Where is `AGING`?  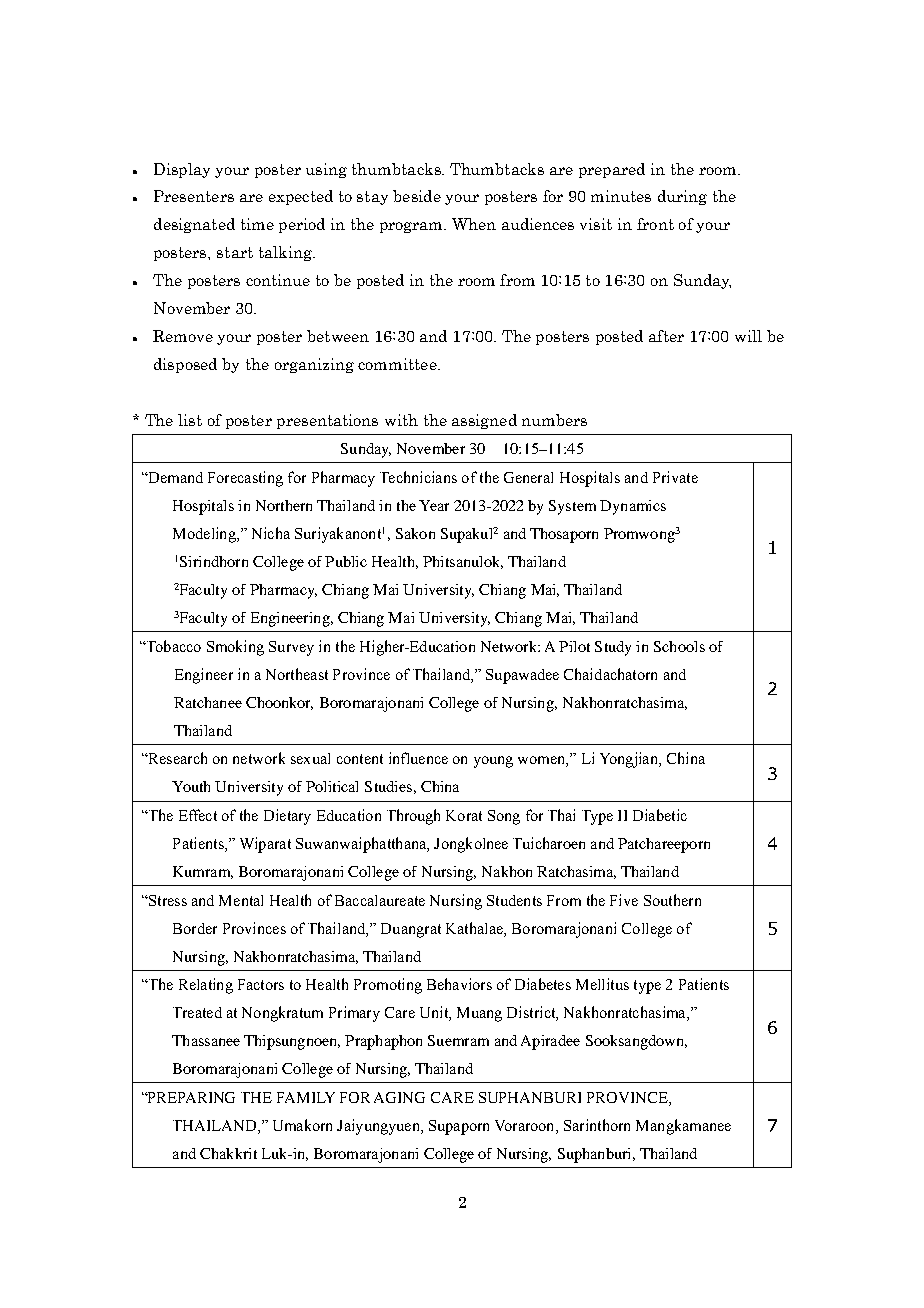 AGING is located at coordinates (399, 1097).
